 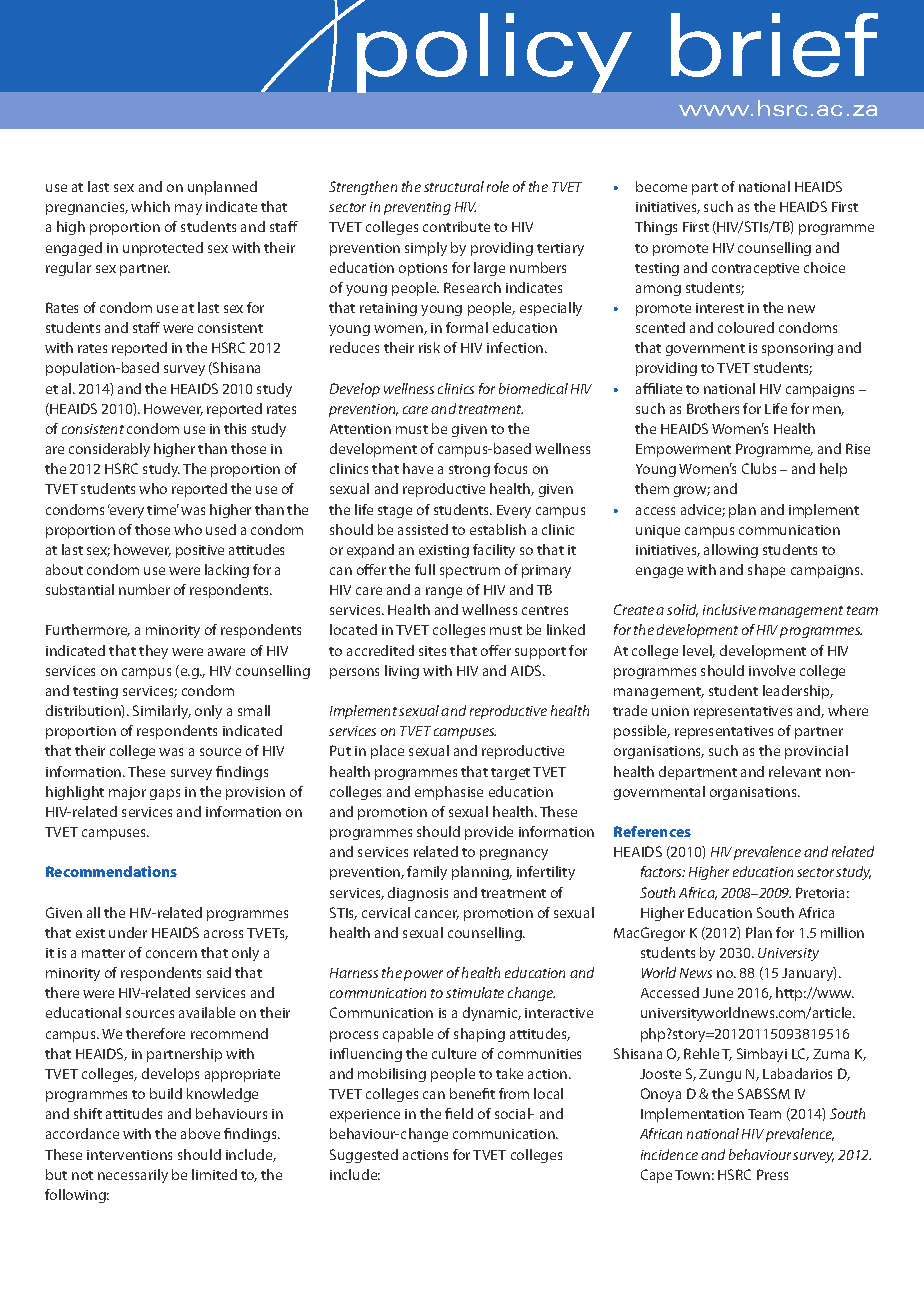 What do you see at coordinates (456, 226) in the document?
I see `contribute` at bounding box center [456, 226].
